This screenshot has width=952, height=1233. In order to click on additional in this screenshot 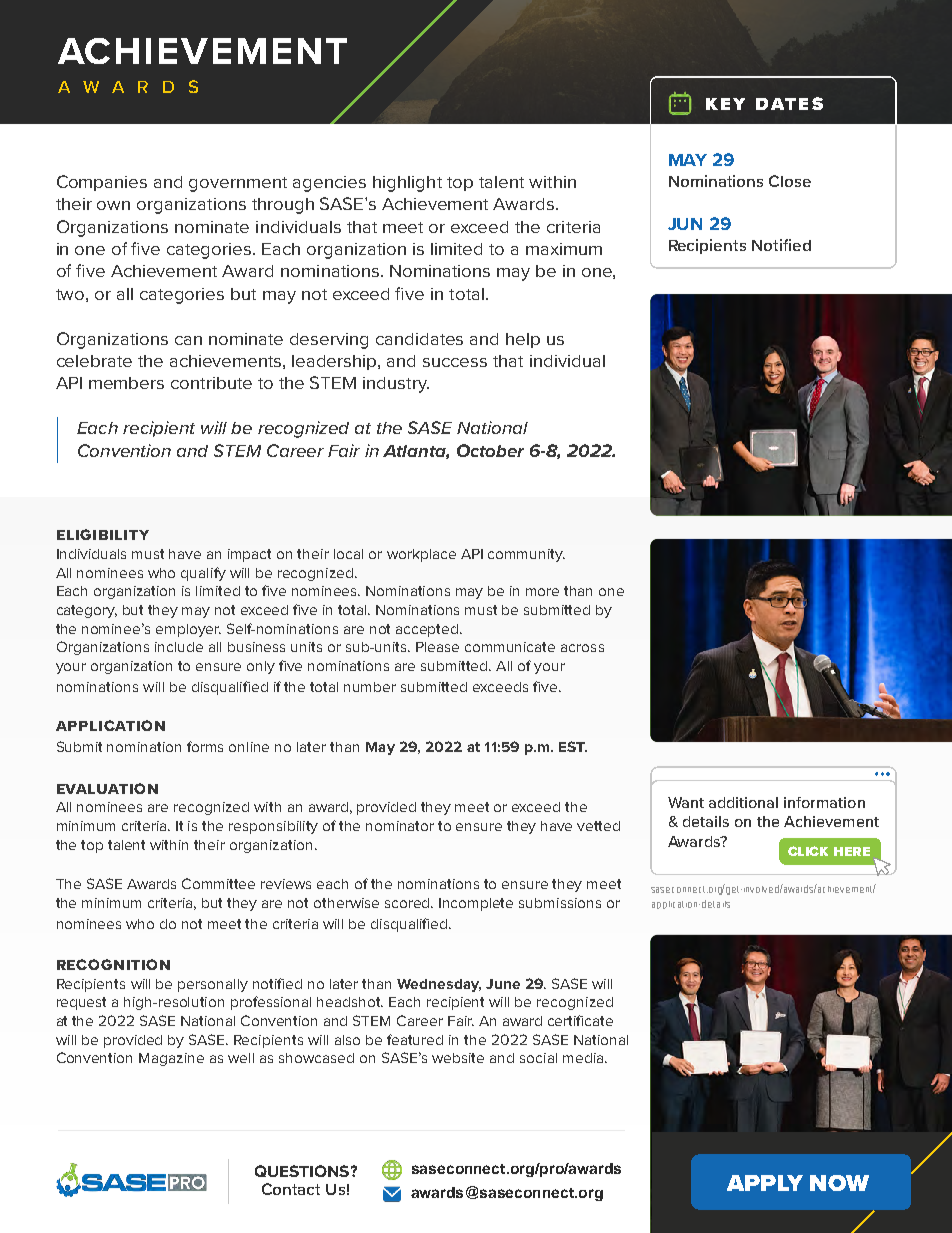, I will do `click(743, 802)`.
